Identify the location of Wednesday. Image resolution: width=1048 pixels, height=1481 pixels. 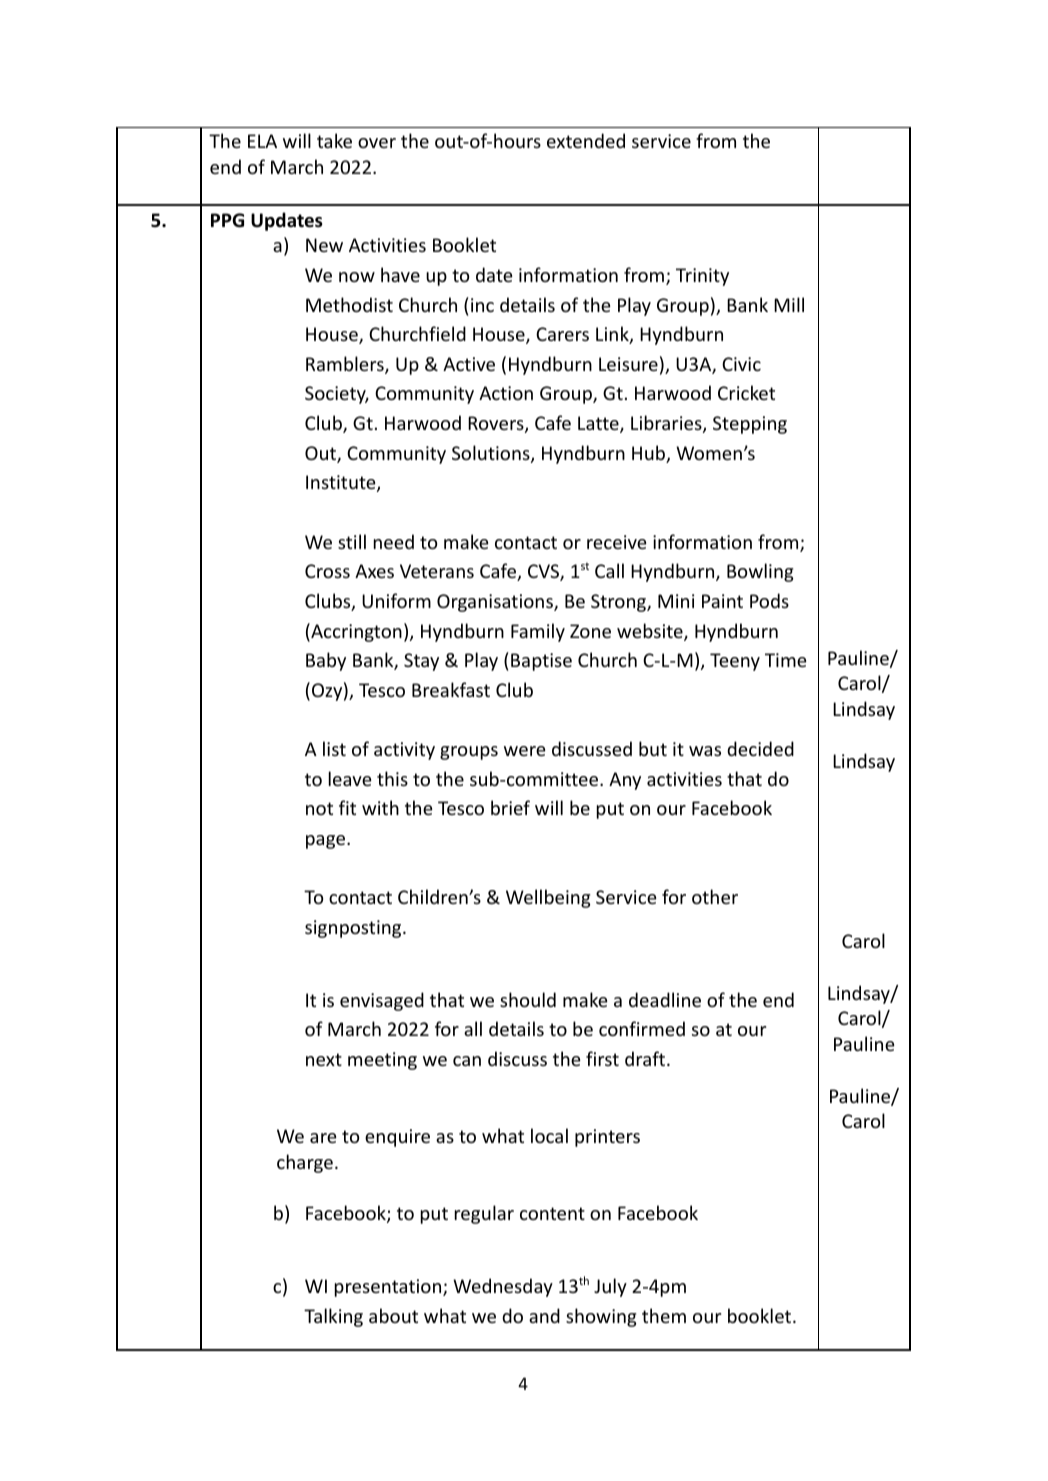
(503, 1287).
